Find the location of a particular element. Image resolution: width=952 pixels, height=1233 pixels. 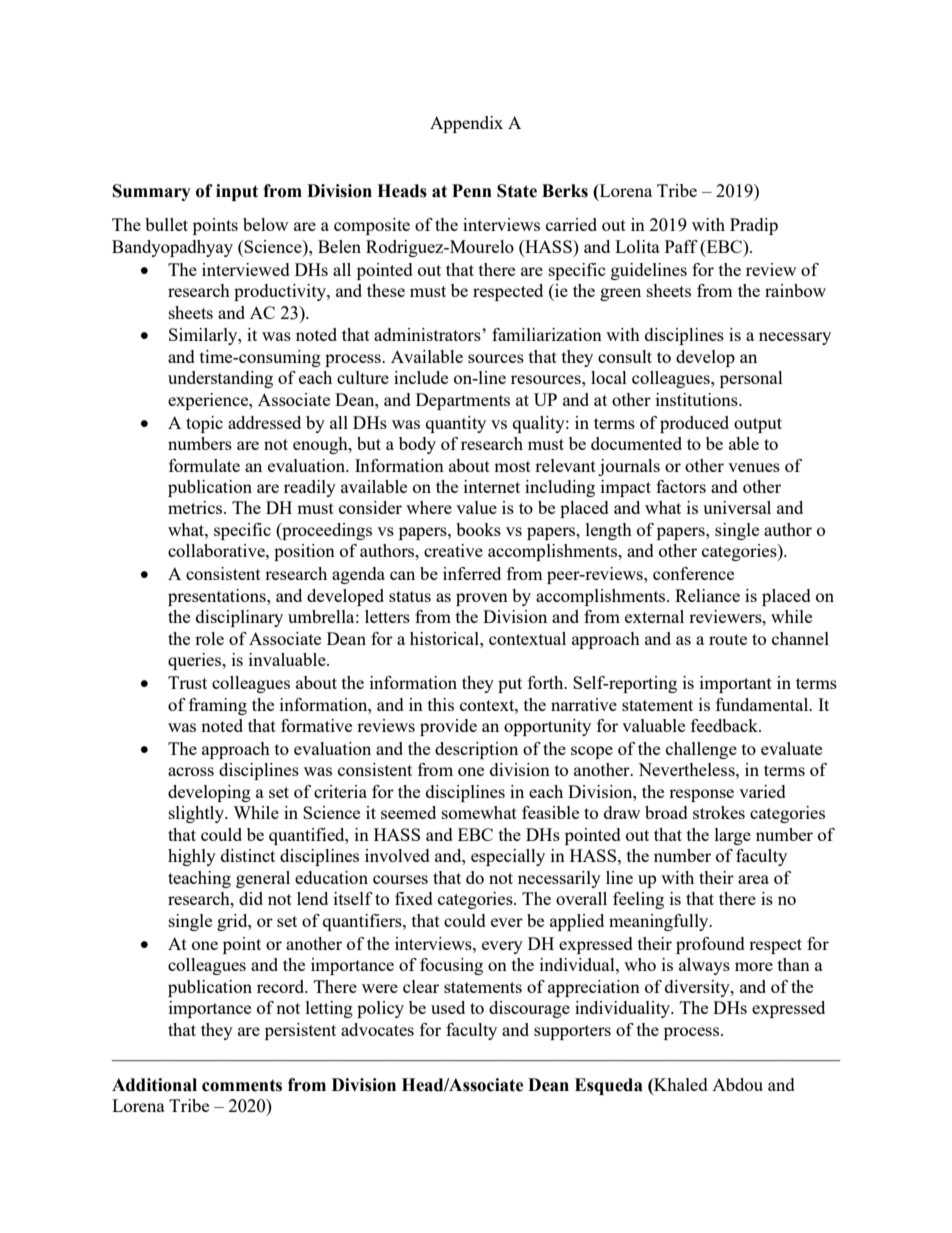

proven is located at coordinates (482, 599).
